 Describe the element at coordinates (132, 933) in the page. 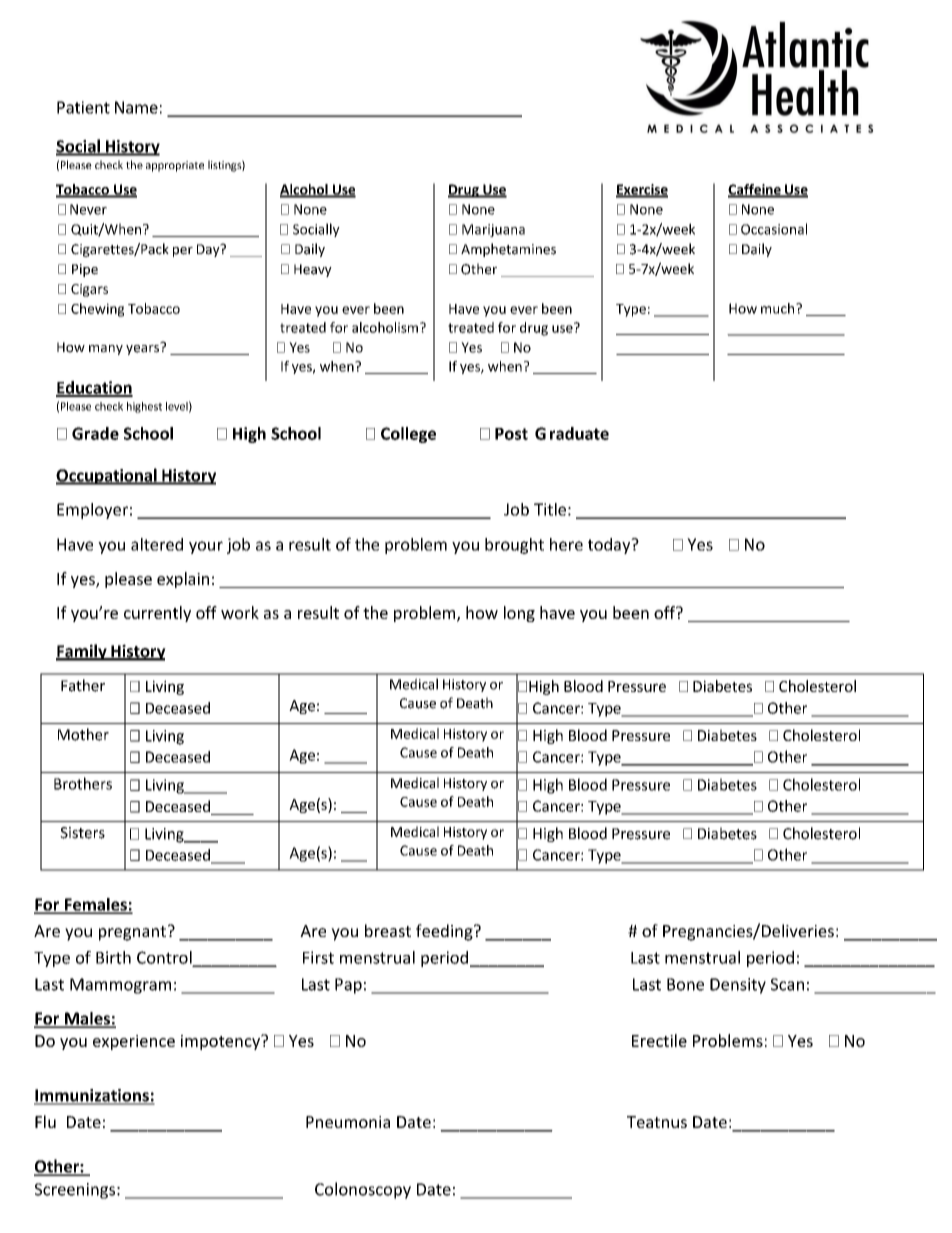

I see `pregnant` at that location.
